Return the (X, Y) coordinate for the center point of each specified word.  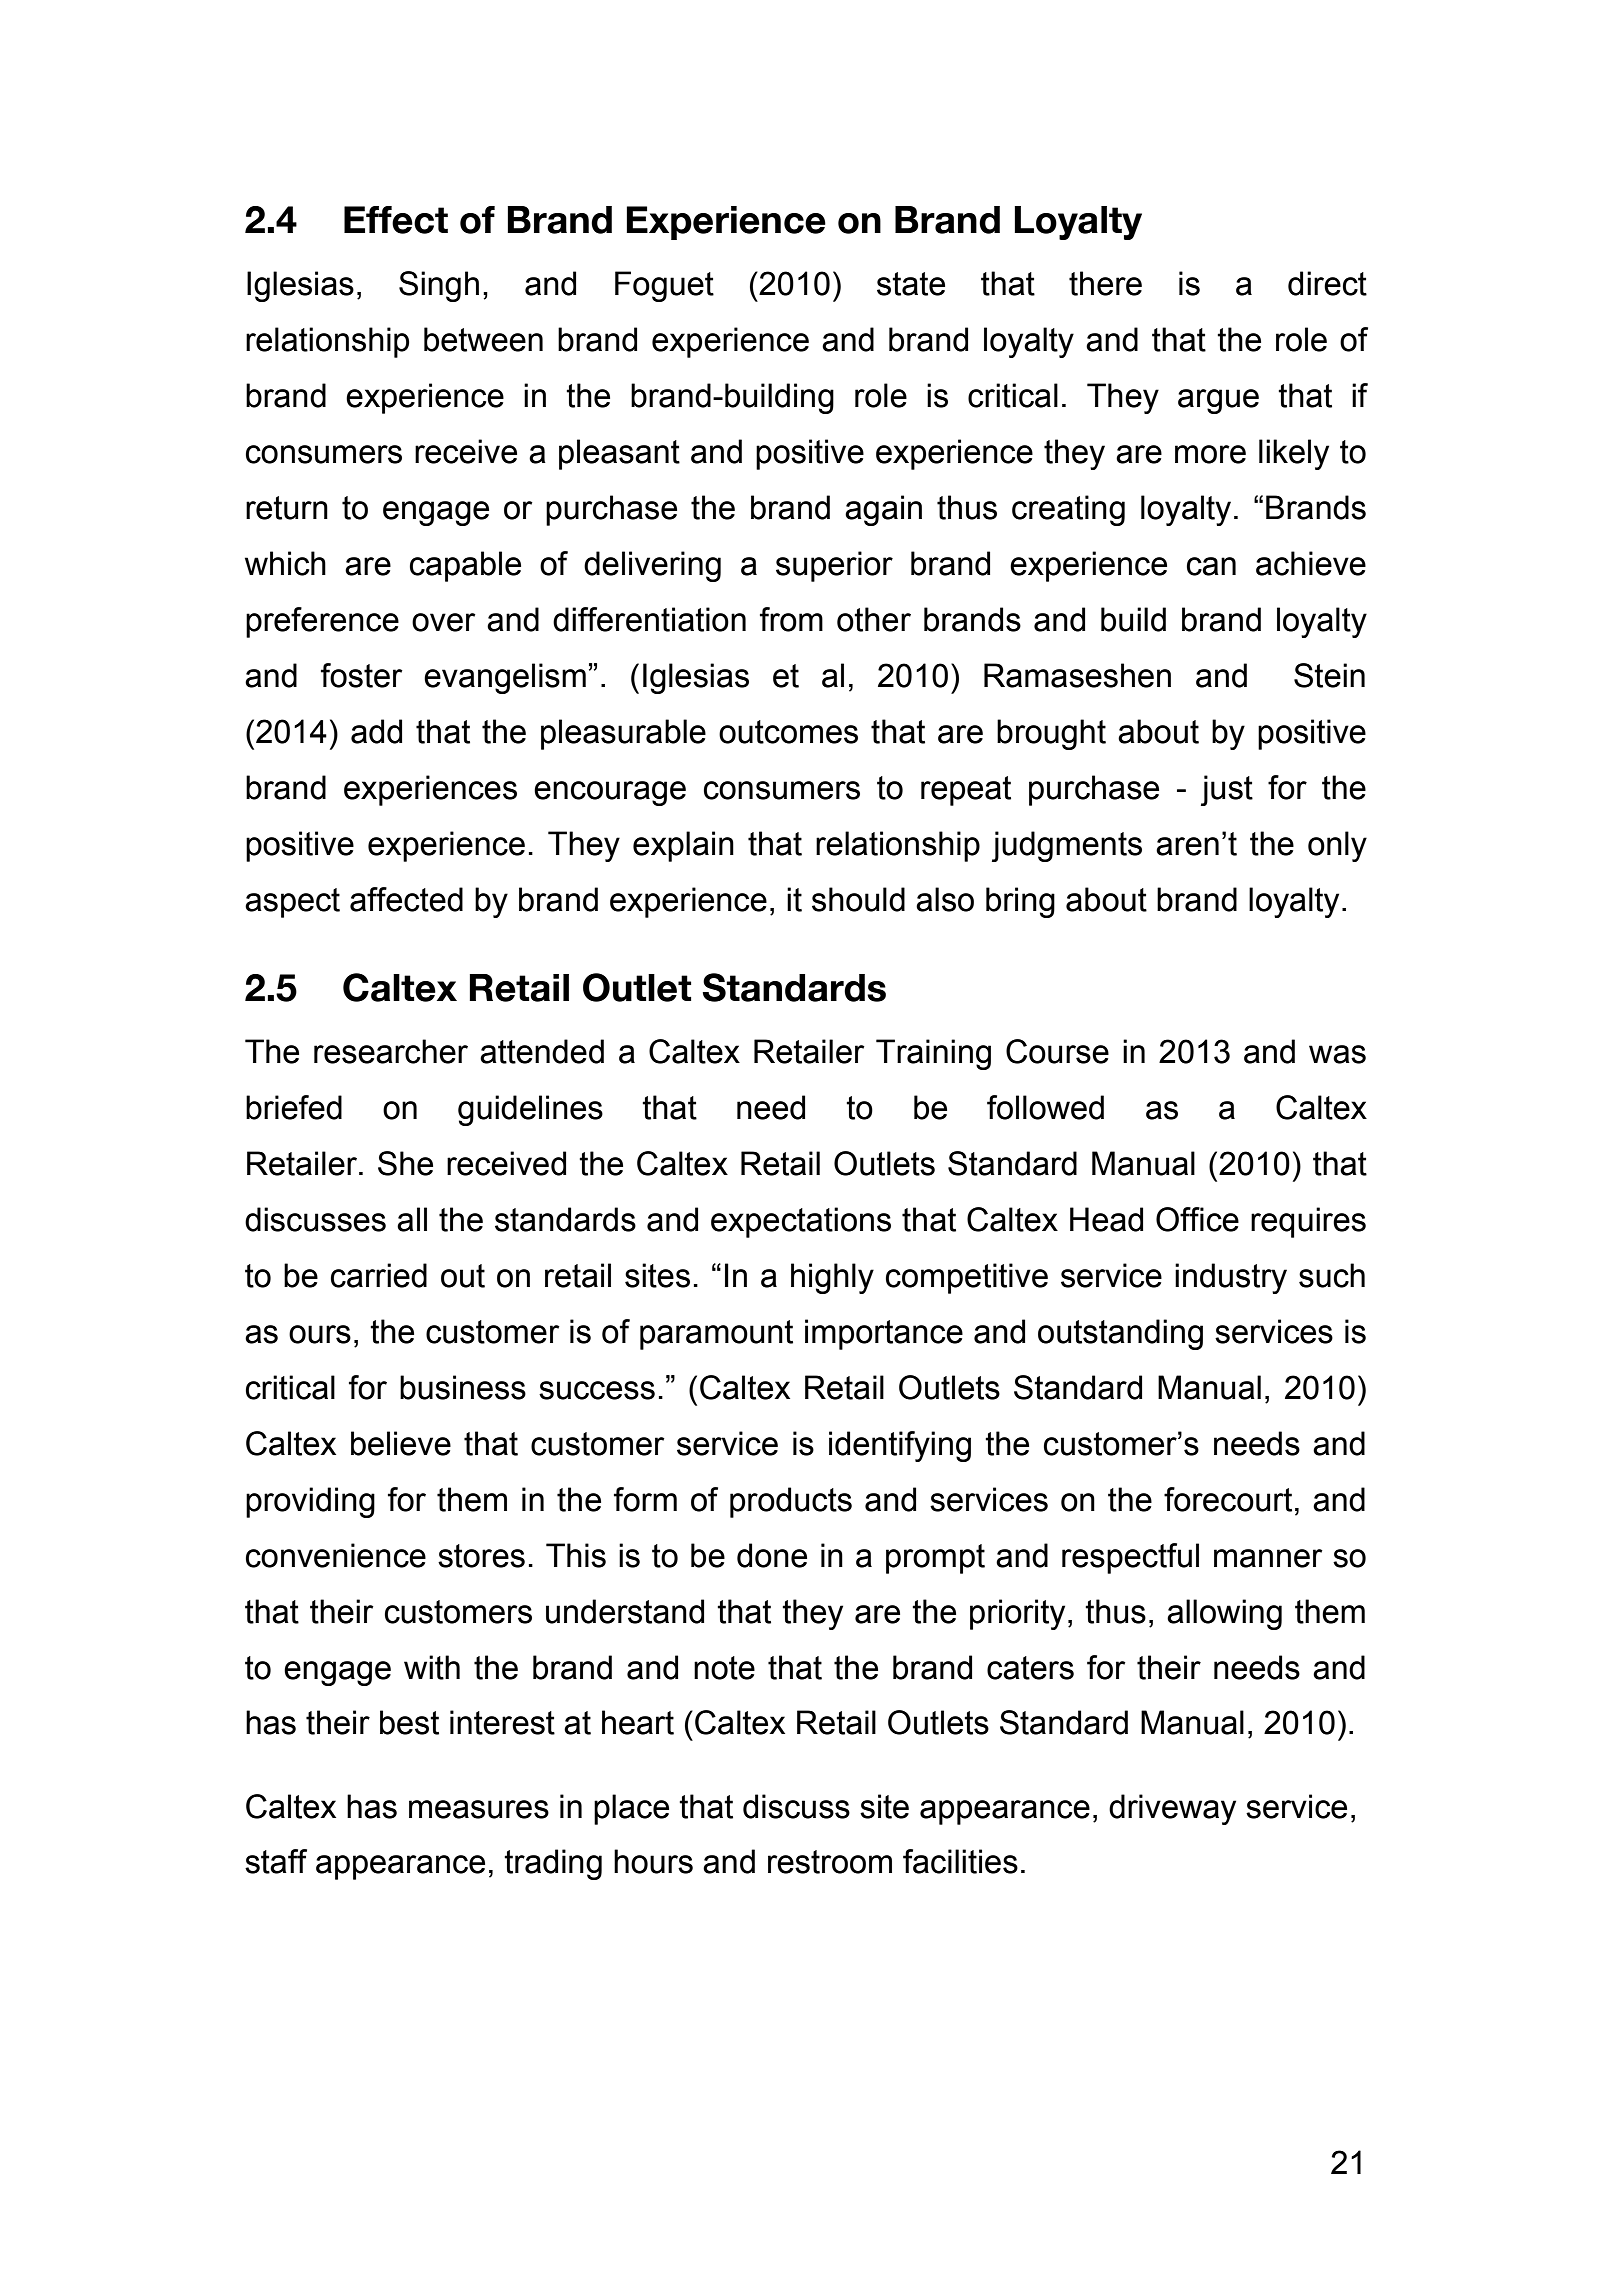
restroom (830, 1862)
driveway (1172, 1809)
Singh (439, 286)
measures (479, 1809)
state (911, 284)
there (1105, 283)
